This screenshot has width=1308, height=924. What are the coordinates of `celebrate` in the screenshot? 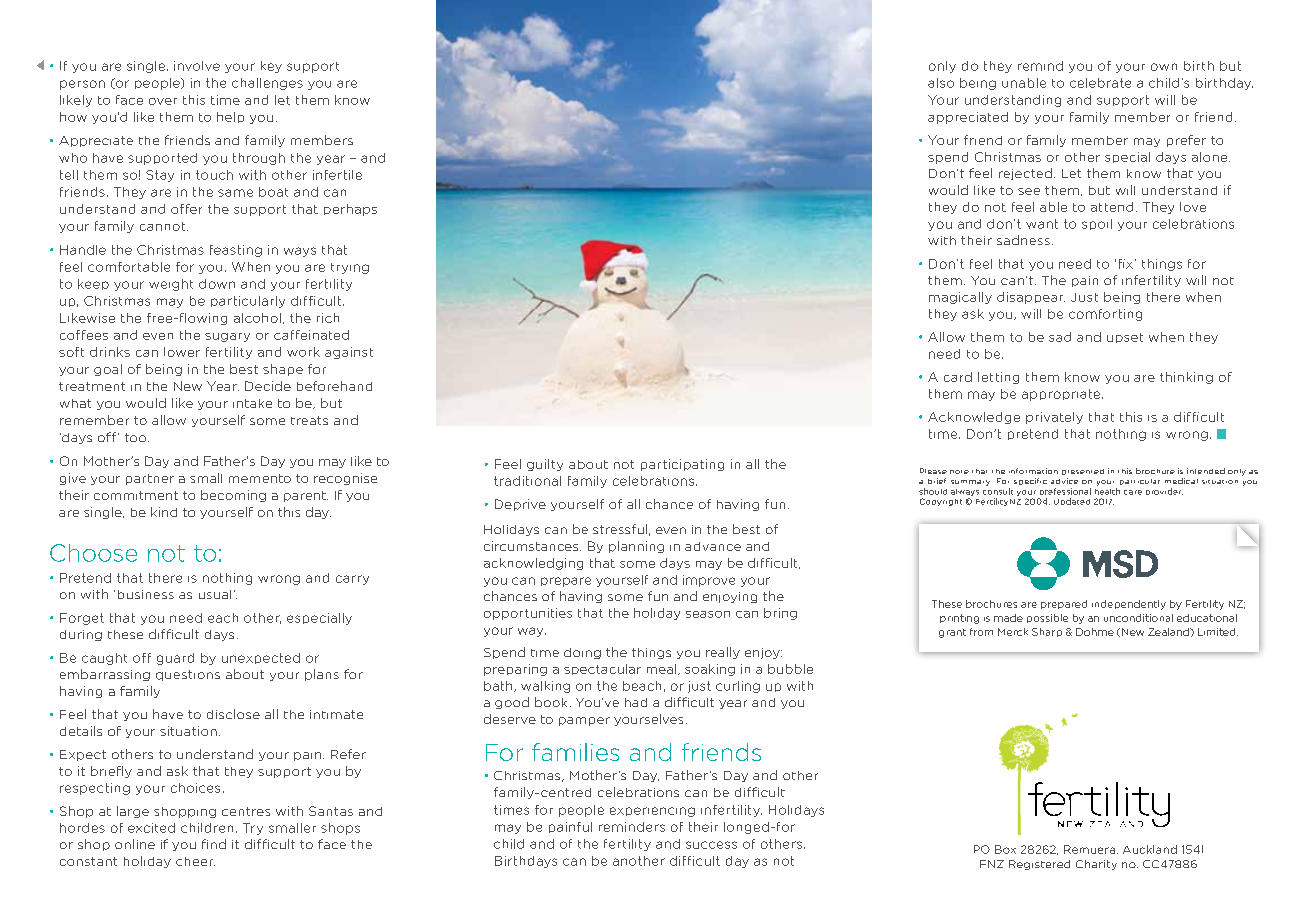 It's located at (1100, 83).
